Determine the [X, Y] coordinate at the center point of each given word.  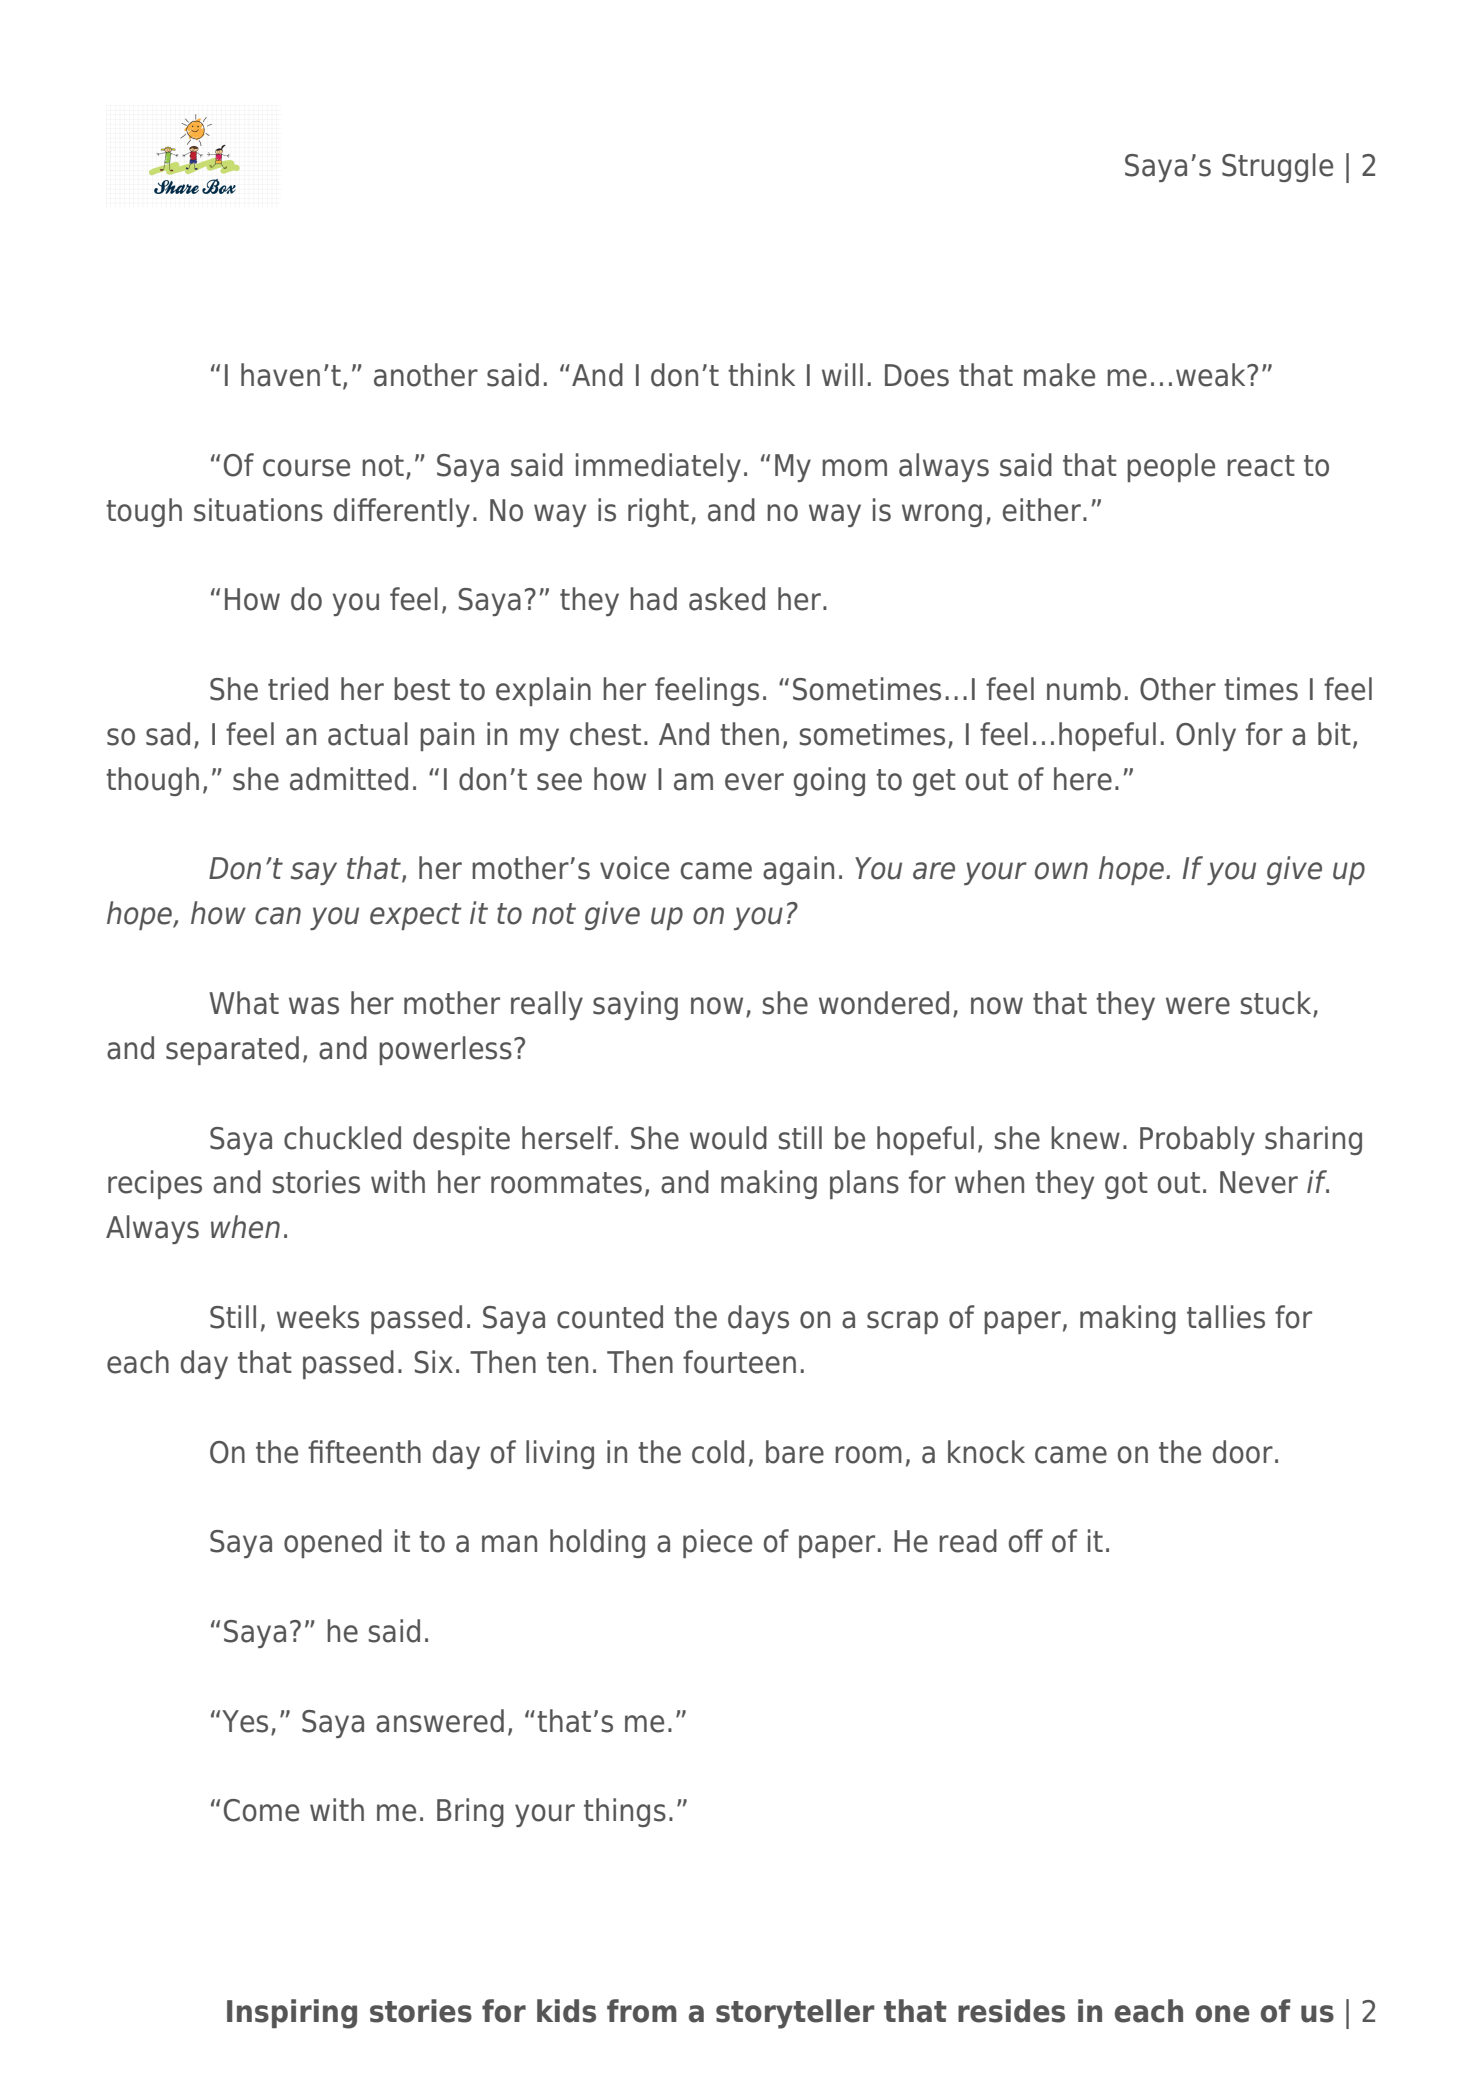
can [278, 916]
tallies [1226, 1317]
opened [333, 1543]
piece [717, 1543]
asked [727, 599]
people [1171, 467]
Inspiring [292, 2014]
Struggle [1277, 167]
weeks [318, 1317]
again [798, 870]
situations [258, 510]
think [761, 374]
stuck [1277, 1004]
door [1243, 1452]
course [306, 468]
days [758, 1319]
